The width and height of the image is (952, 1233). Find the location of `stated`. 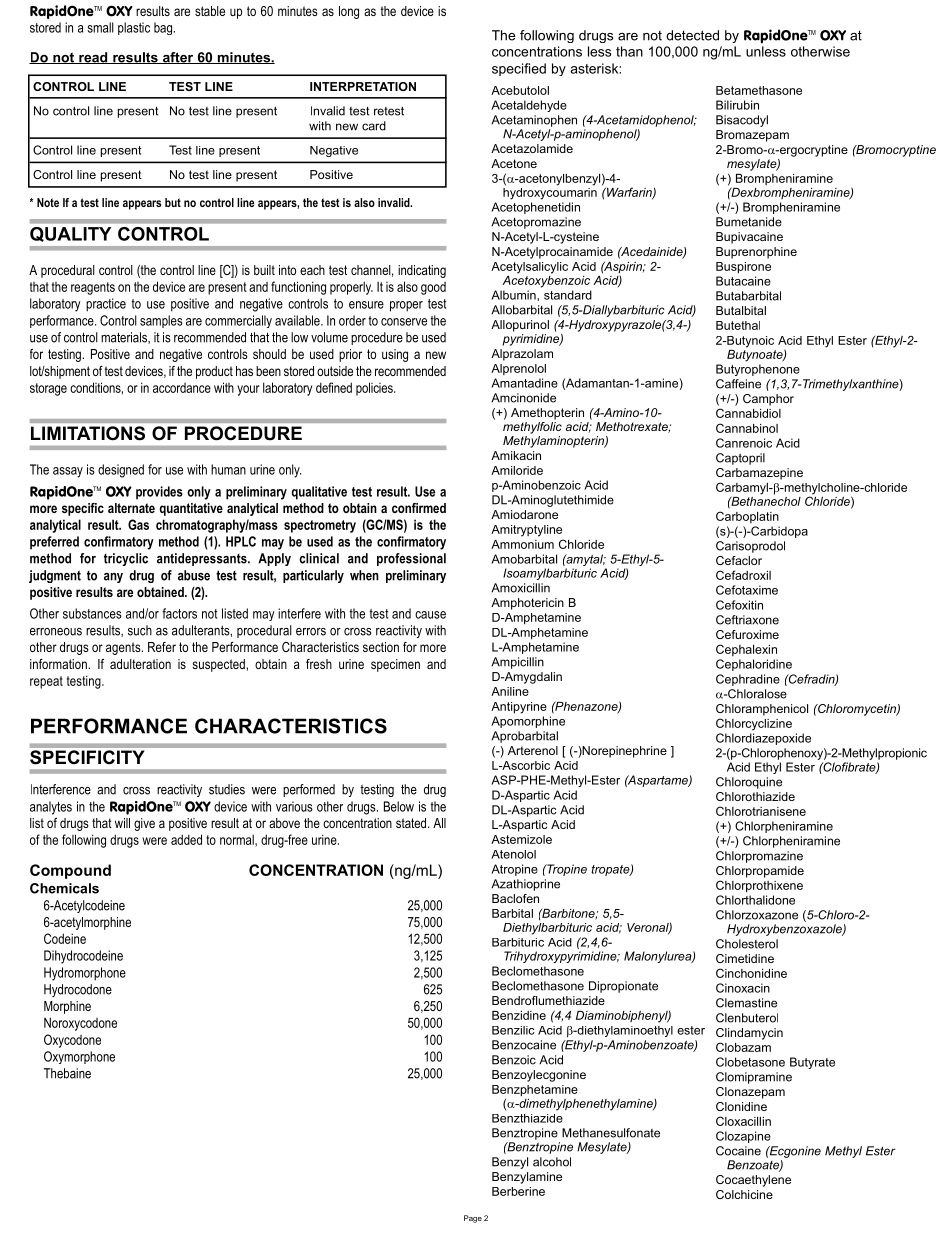

stated is located at coordinates (412, 823).
